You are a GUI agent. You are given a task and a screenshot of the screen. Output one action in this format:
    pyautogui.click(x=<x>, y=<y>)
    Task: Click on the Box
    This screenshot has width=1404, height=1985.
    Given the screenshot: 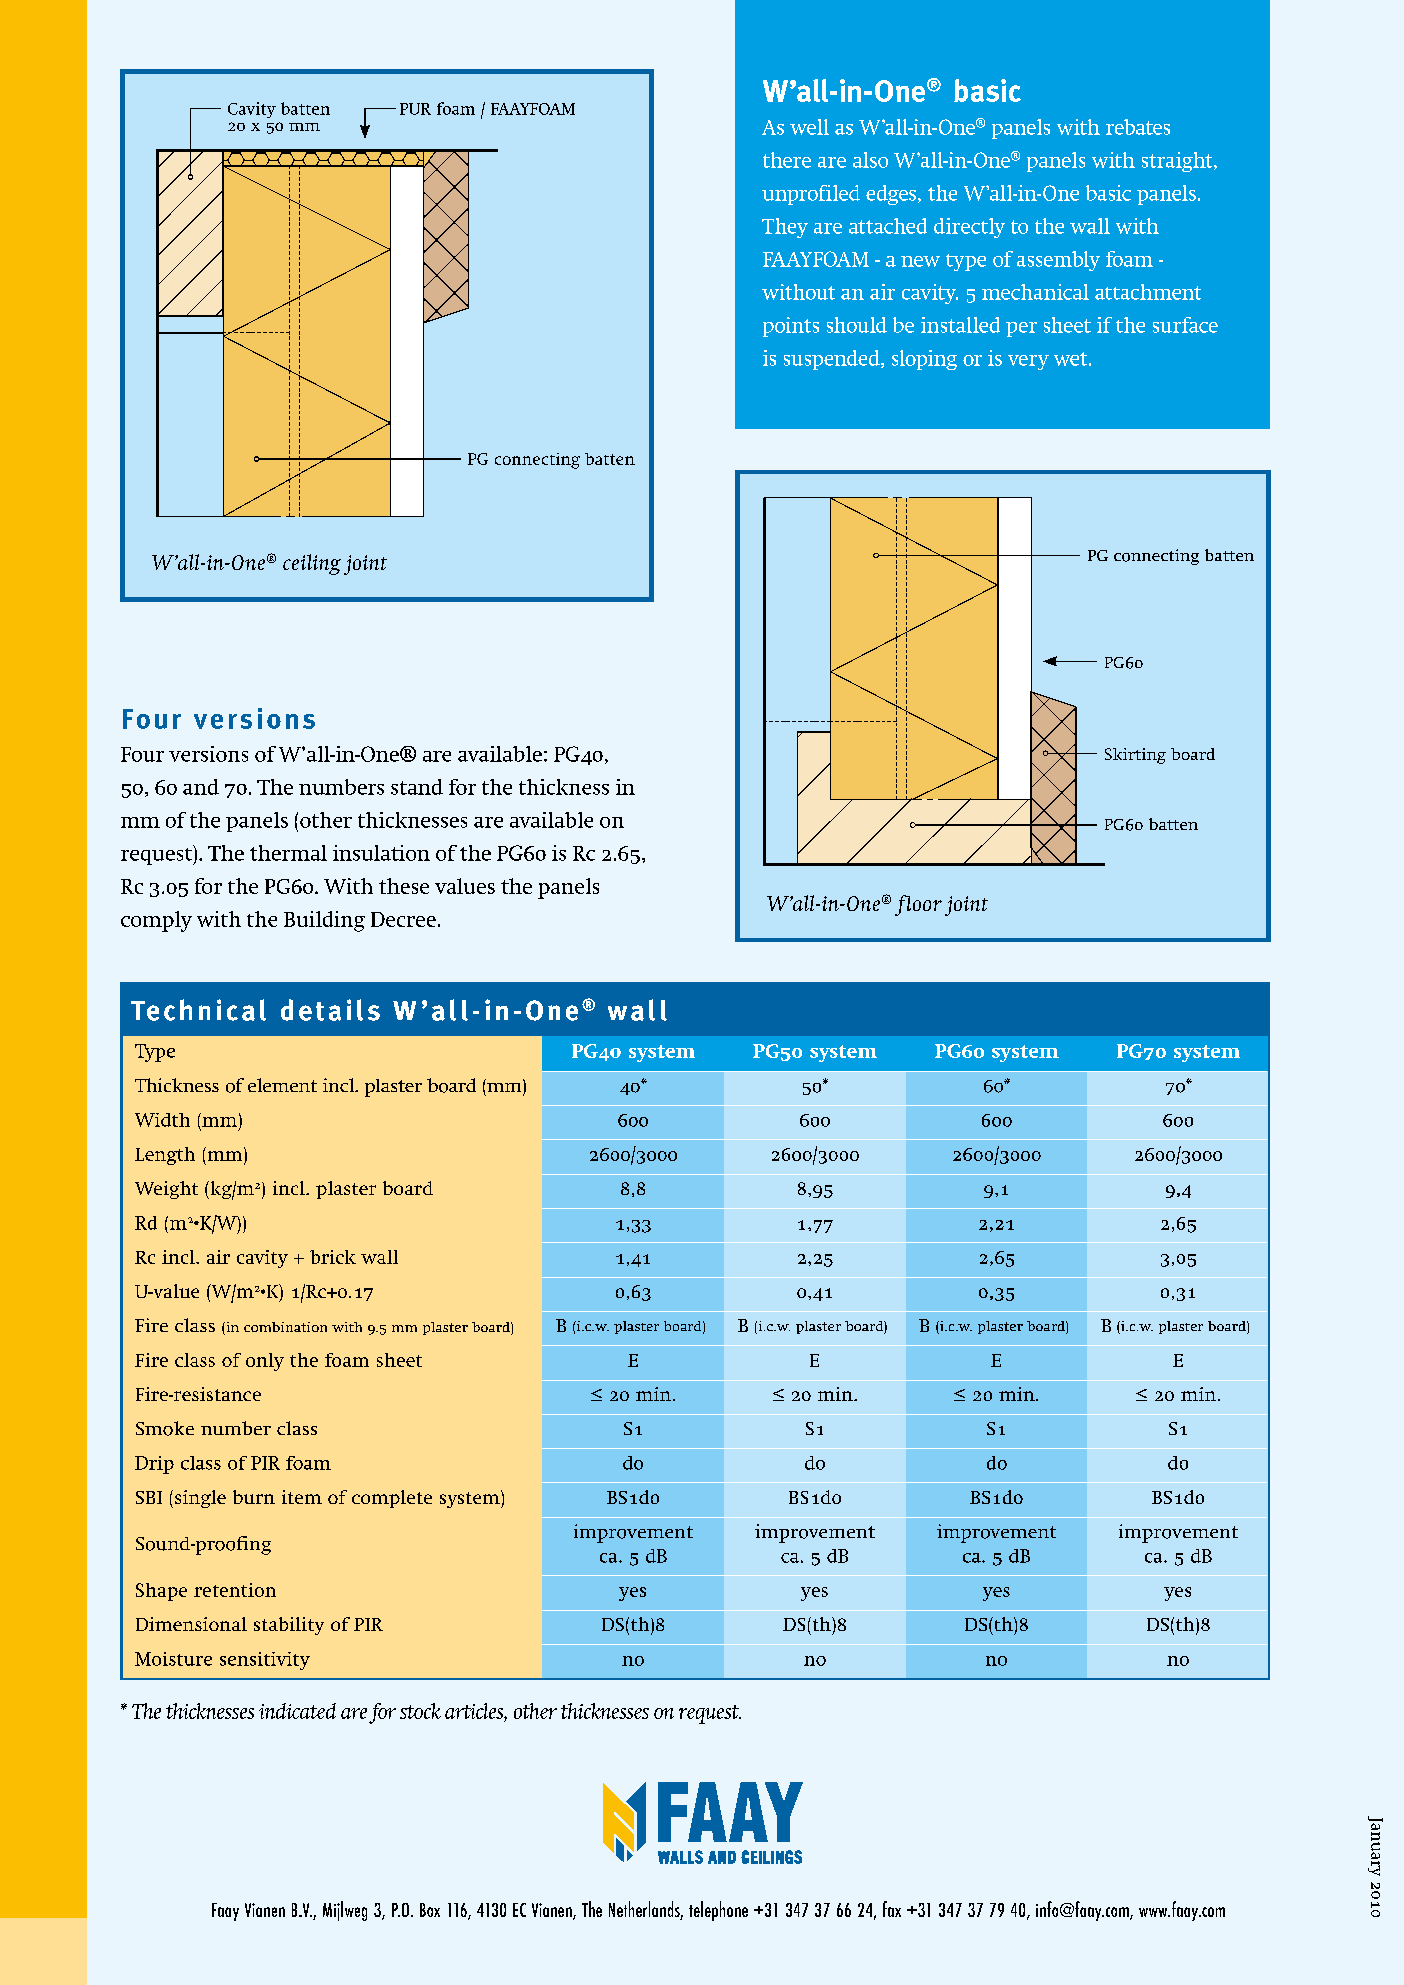 What is the action you would take?
    pyautogui.click(x=430, y=1910)
